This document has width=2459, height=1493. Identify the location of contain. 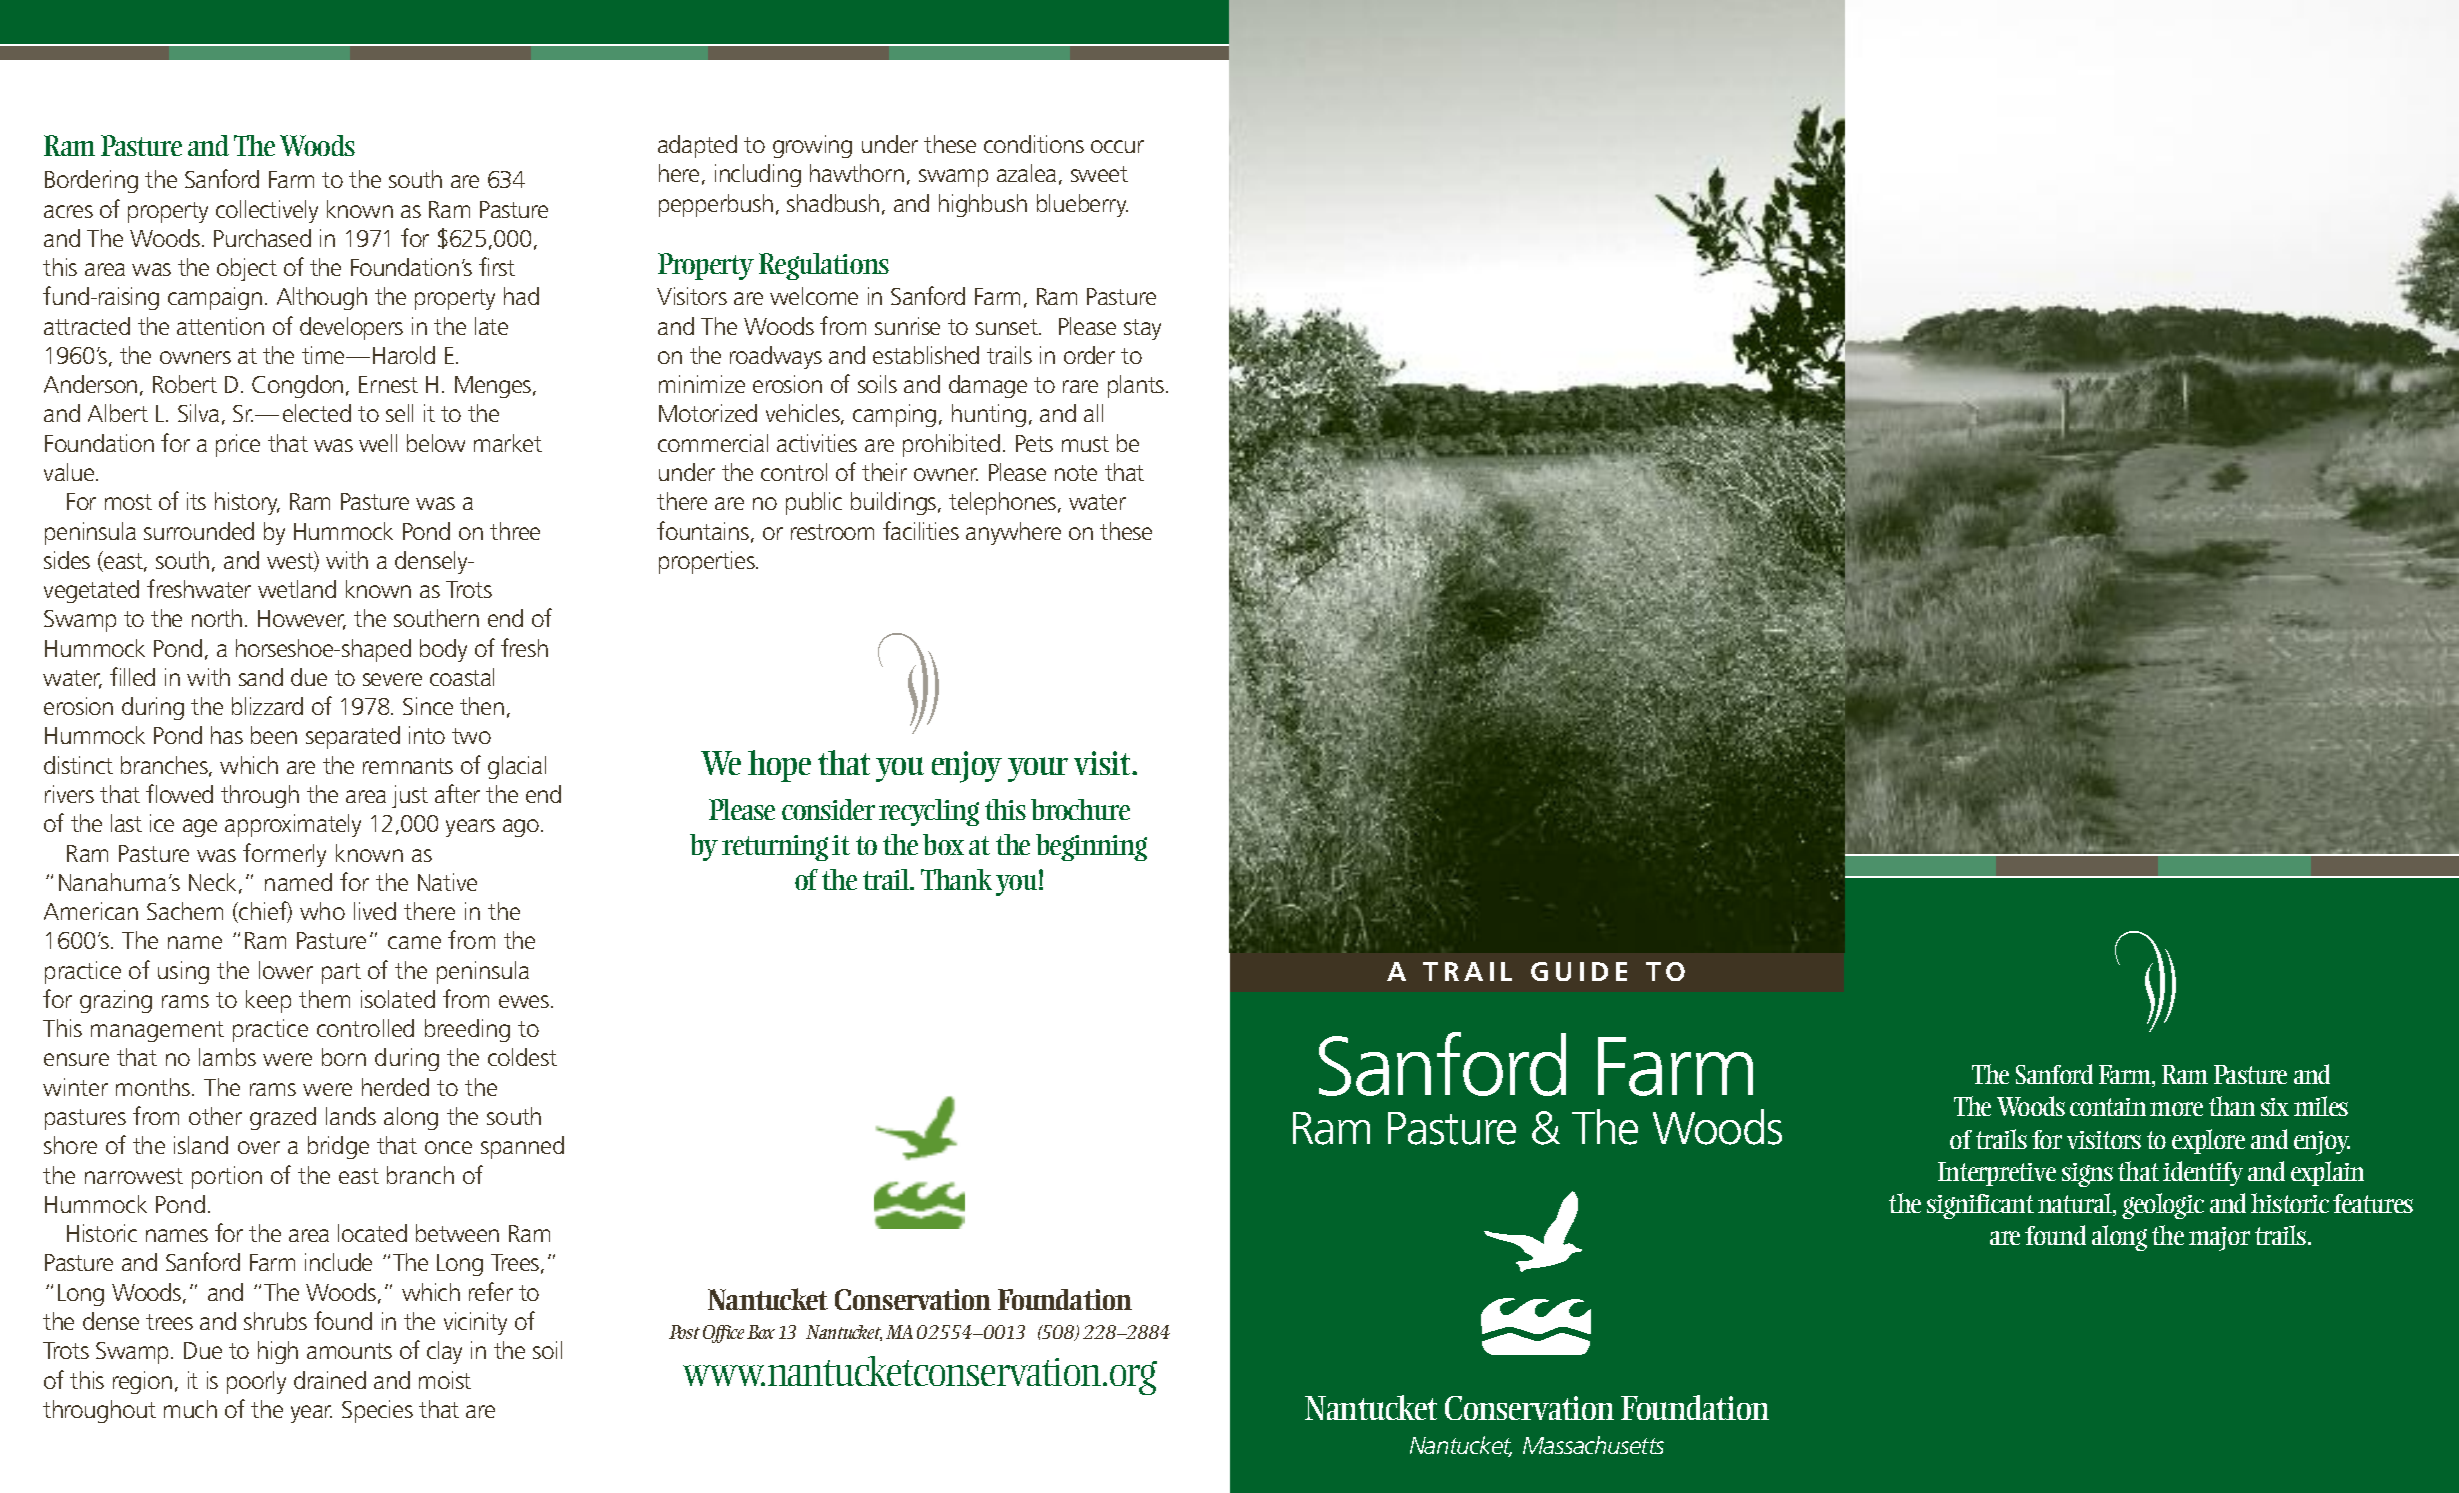
(2108, 1107).
